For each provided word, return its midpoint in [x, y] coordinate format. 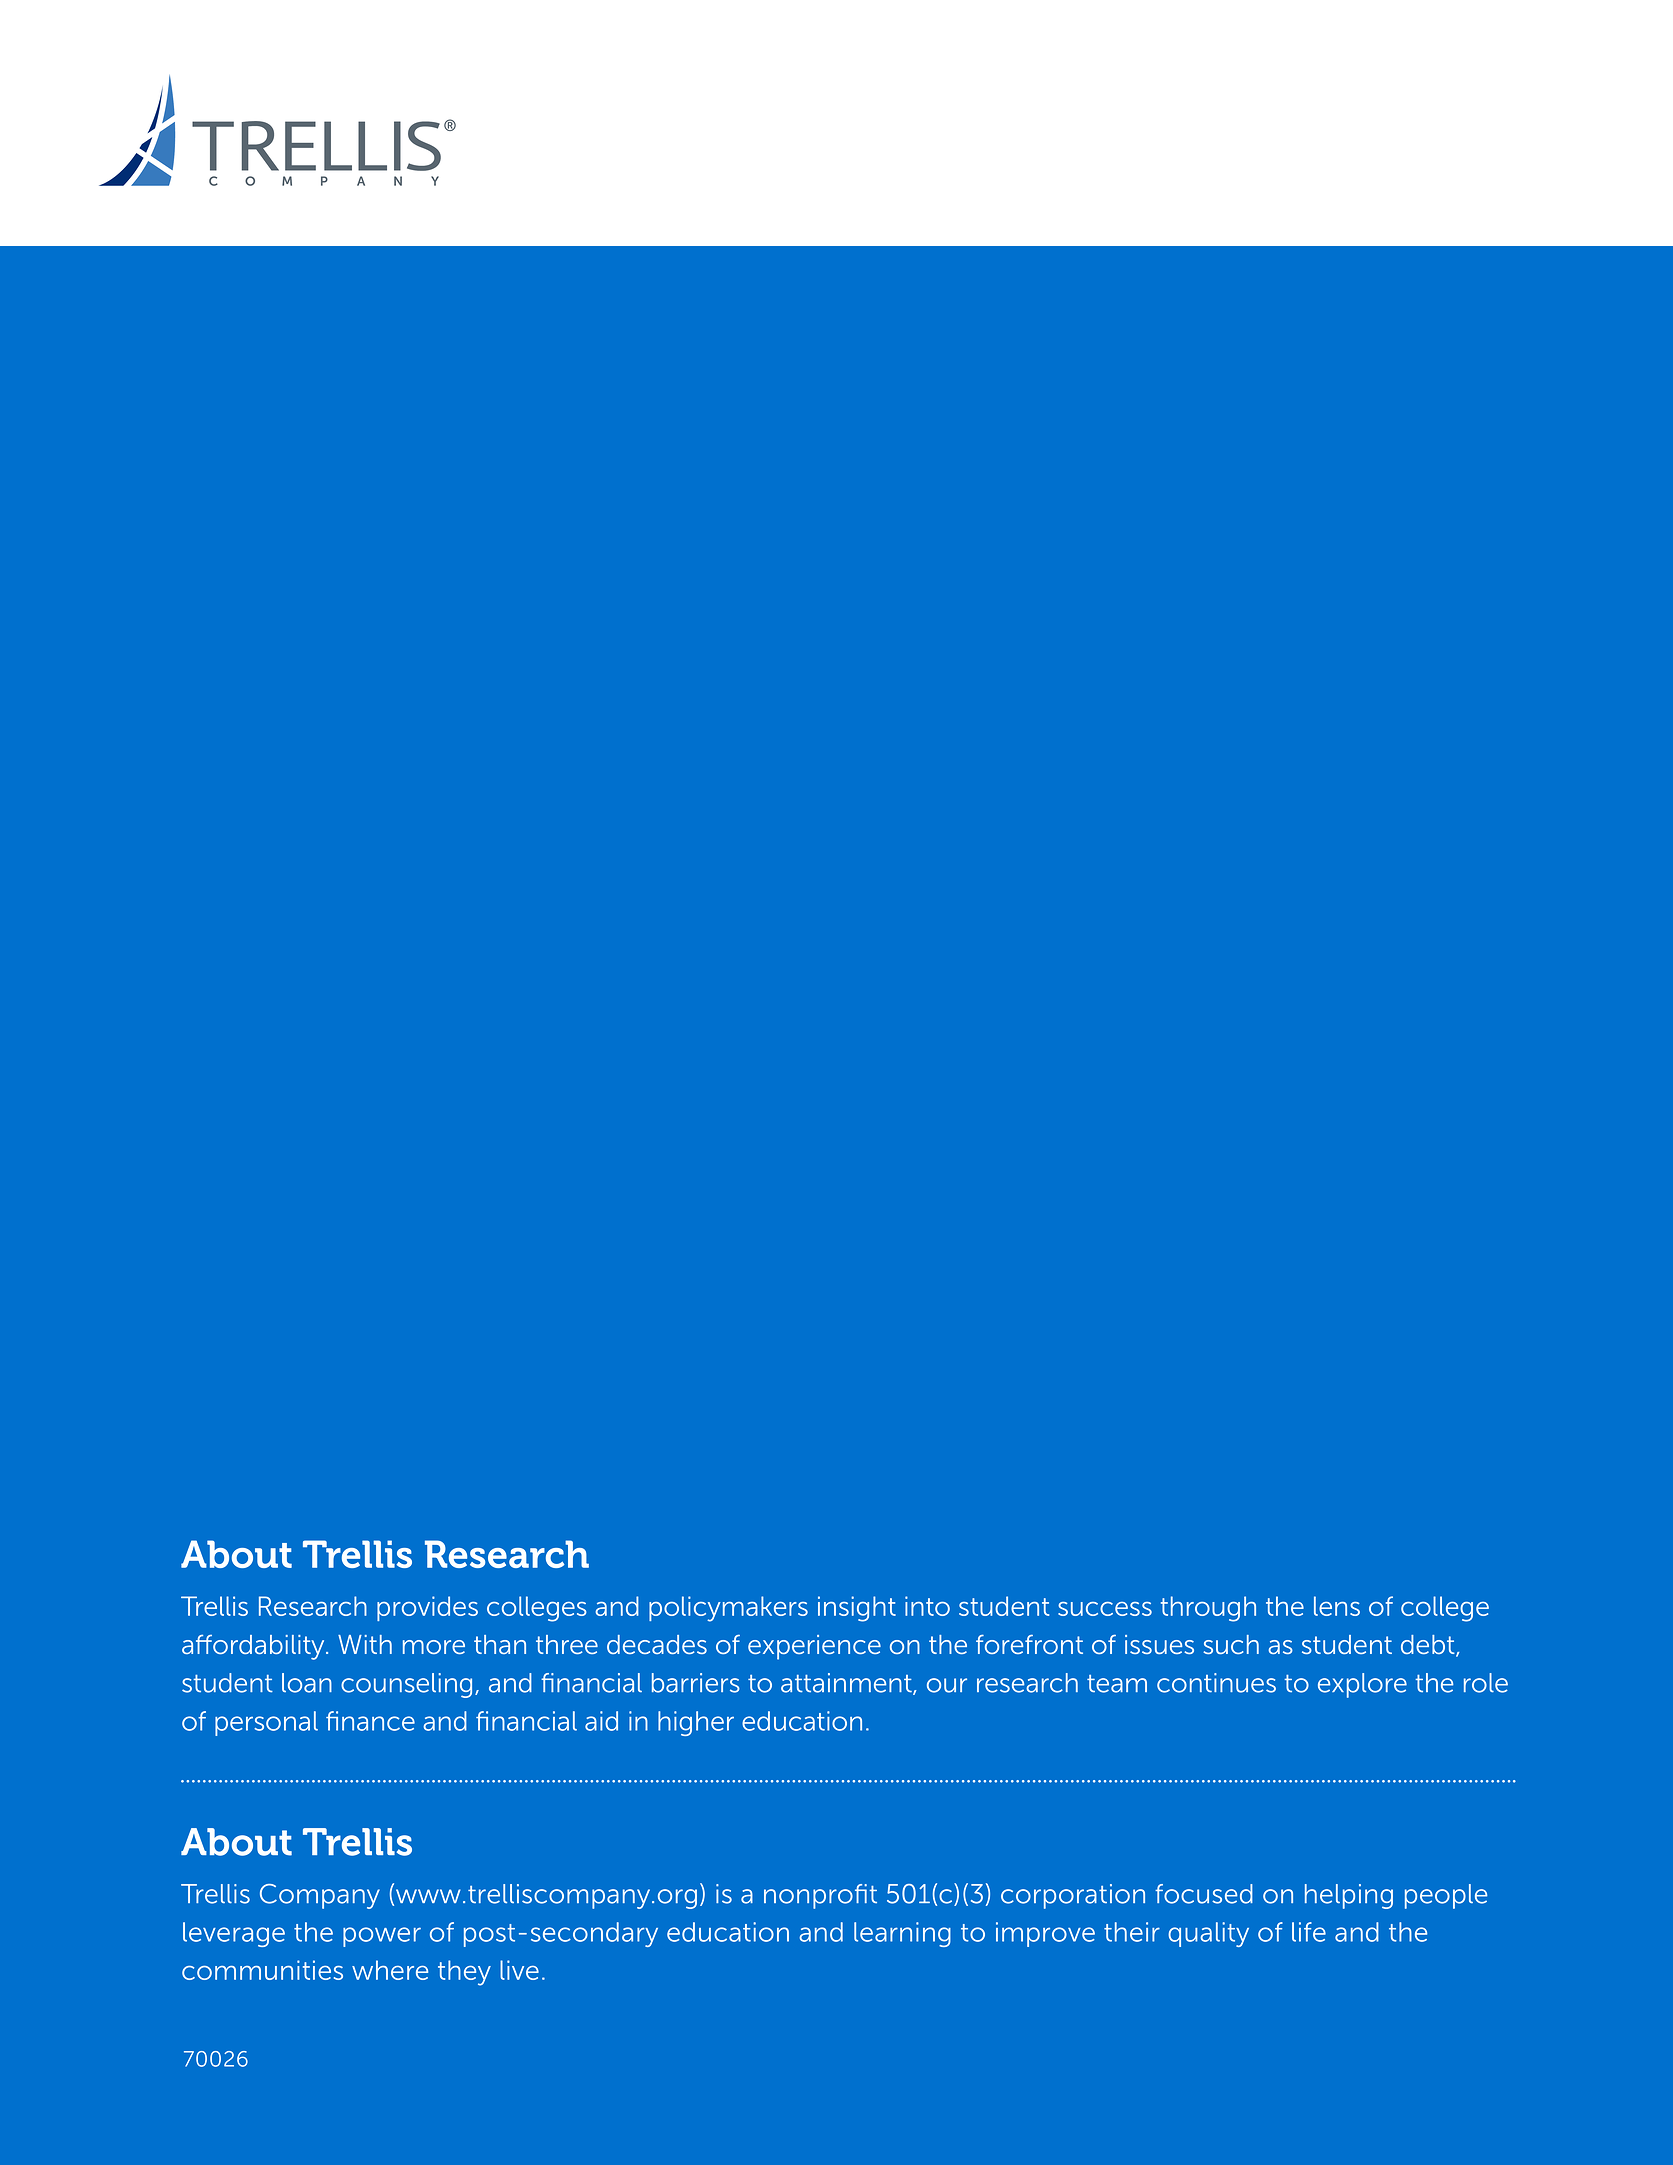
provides [427, 1608]
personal [266, 1723]
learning [902, 1934]
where [390, 1970]
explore [1362, 1685]
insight [857, 1609]
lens [1337, 1606]
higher [696, 1723]
